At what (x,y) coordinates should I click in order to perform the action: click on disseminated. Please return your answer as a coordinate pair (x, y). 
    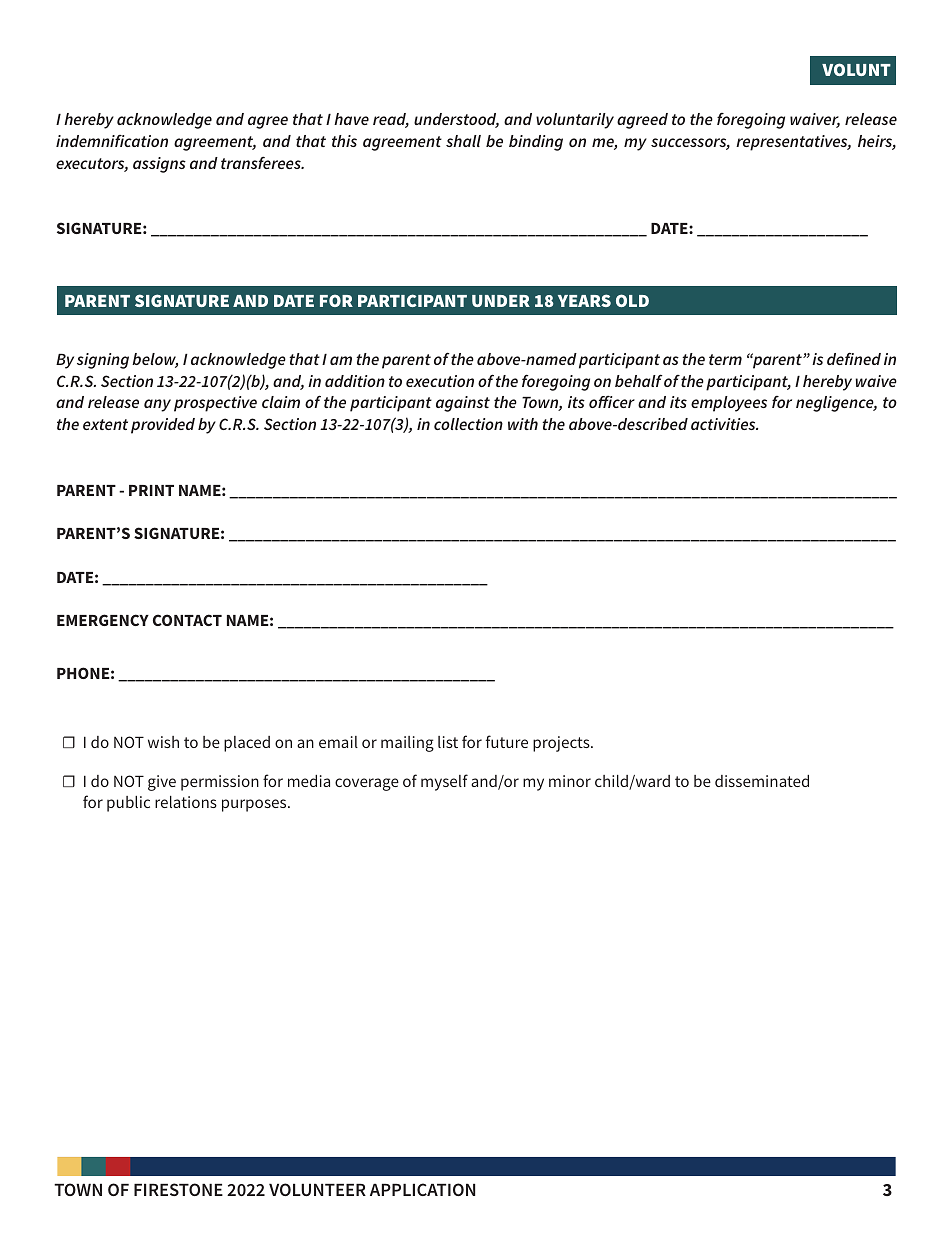
    Looking at the image, I should click on (762, 781).
